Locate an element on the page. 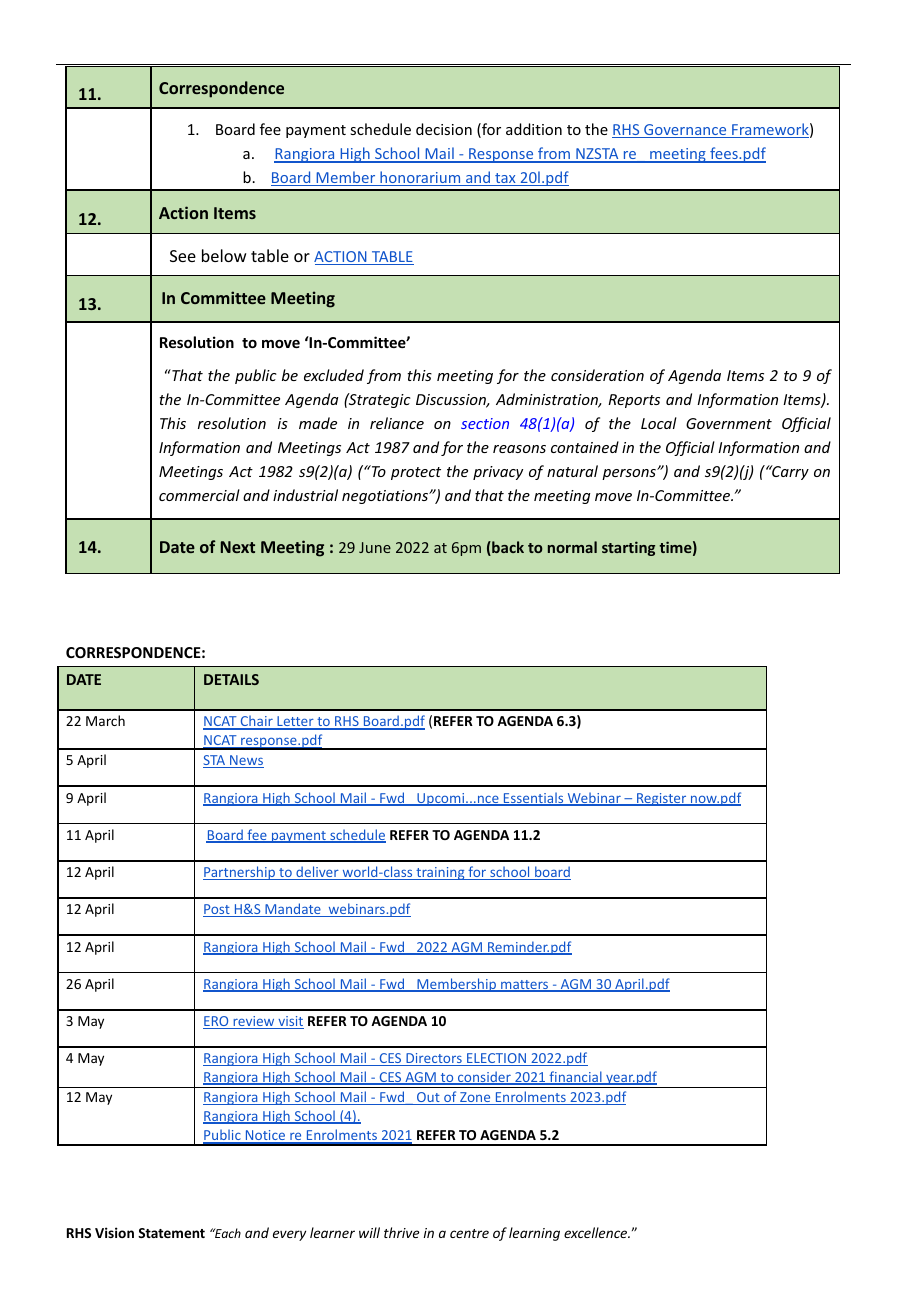 This image has width=924, height=1307. Statement is located at coordinates (171, 1233).
